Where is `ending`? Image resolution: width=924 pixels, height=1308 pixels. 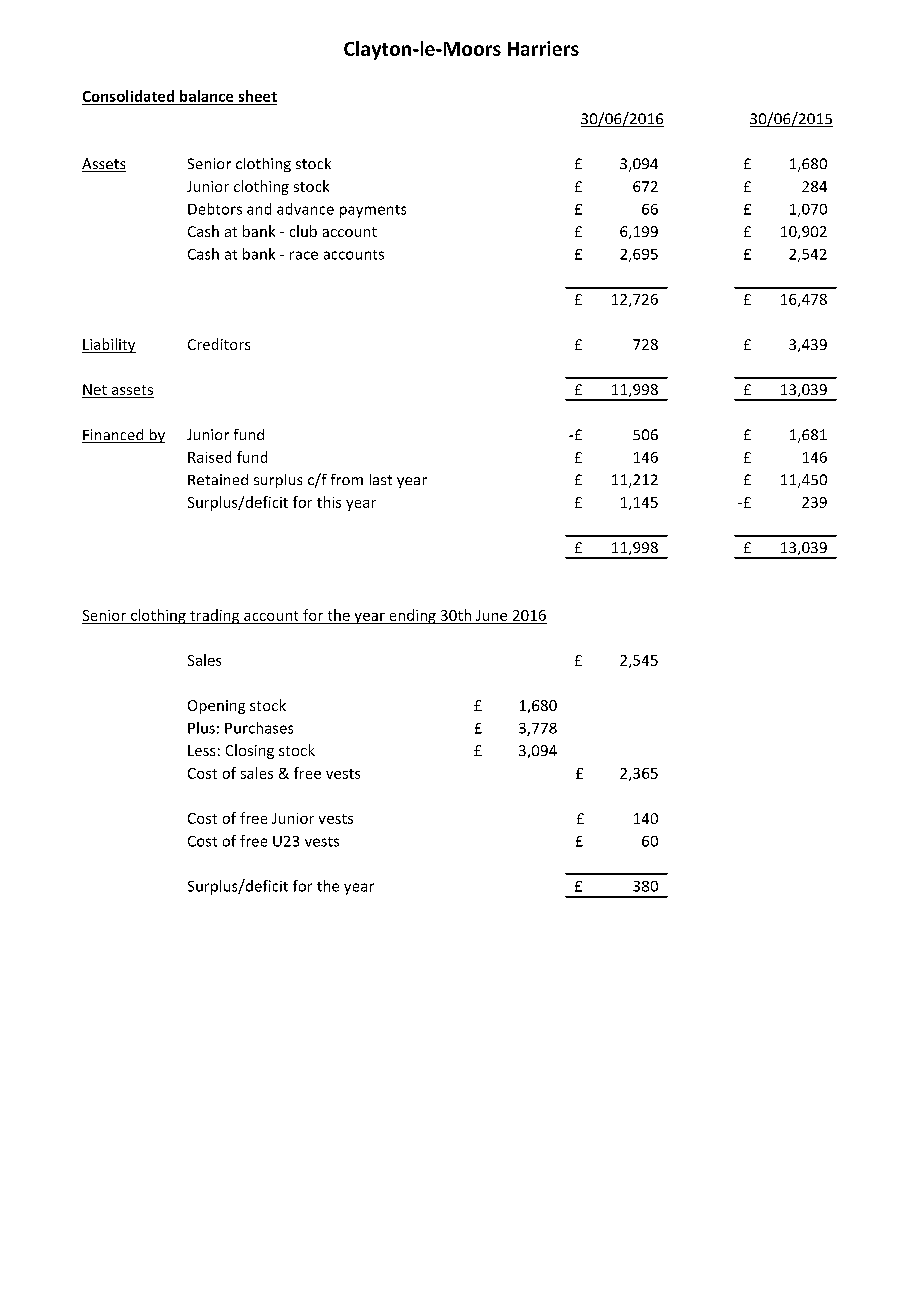
ending is located at coordinates (412, 616).
